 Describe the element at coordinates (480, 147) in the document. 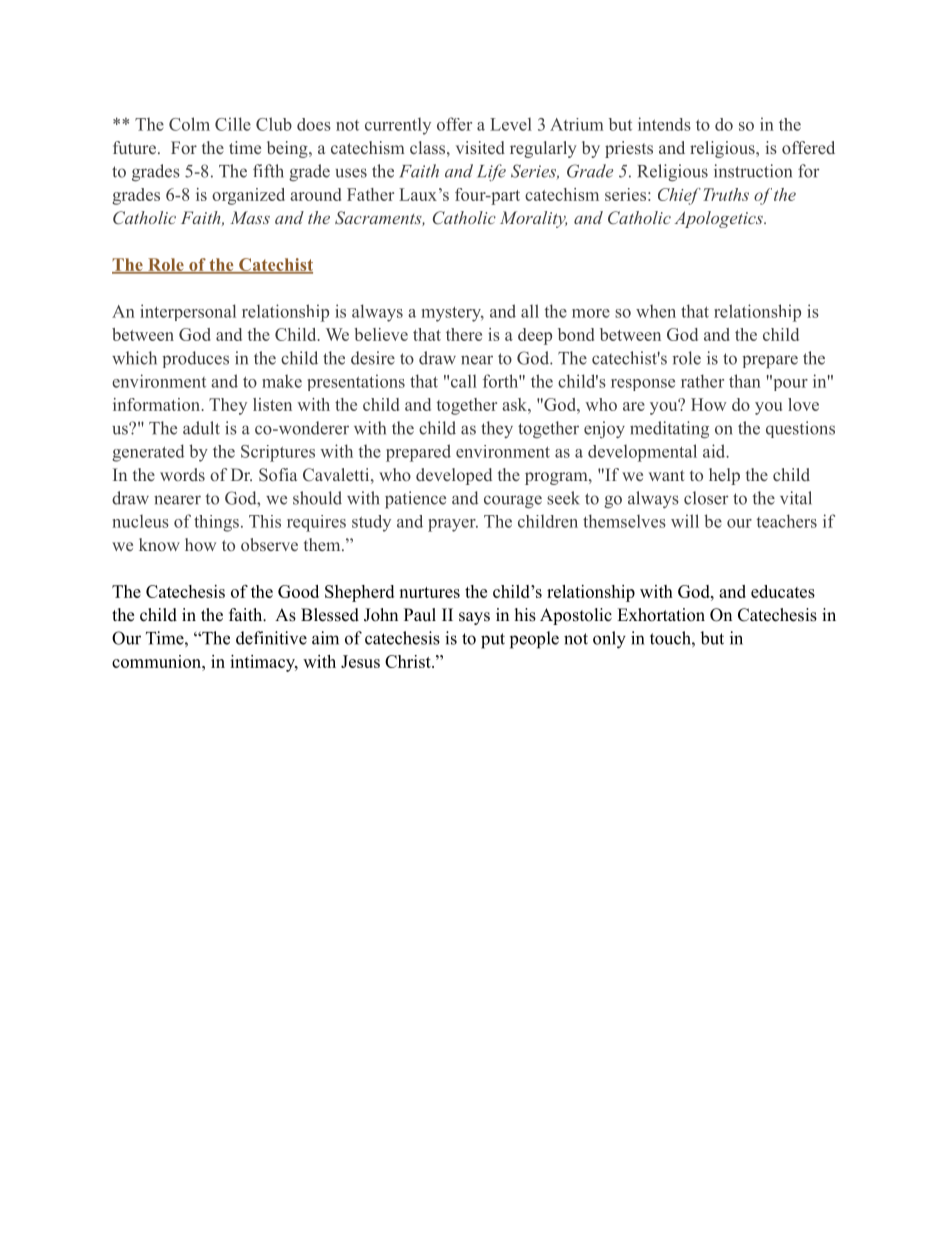

I see `visited` at that location.
